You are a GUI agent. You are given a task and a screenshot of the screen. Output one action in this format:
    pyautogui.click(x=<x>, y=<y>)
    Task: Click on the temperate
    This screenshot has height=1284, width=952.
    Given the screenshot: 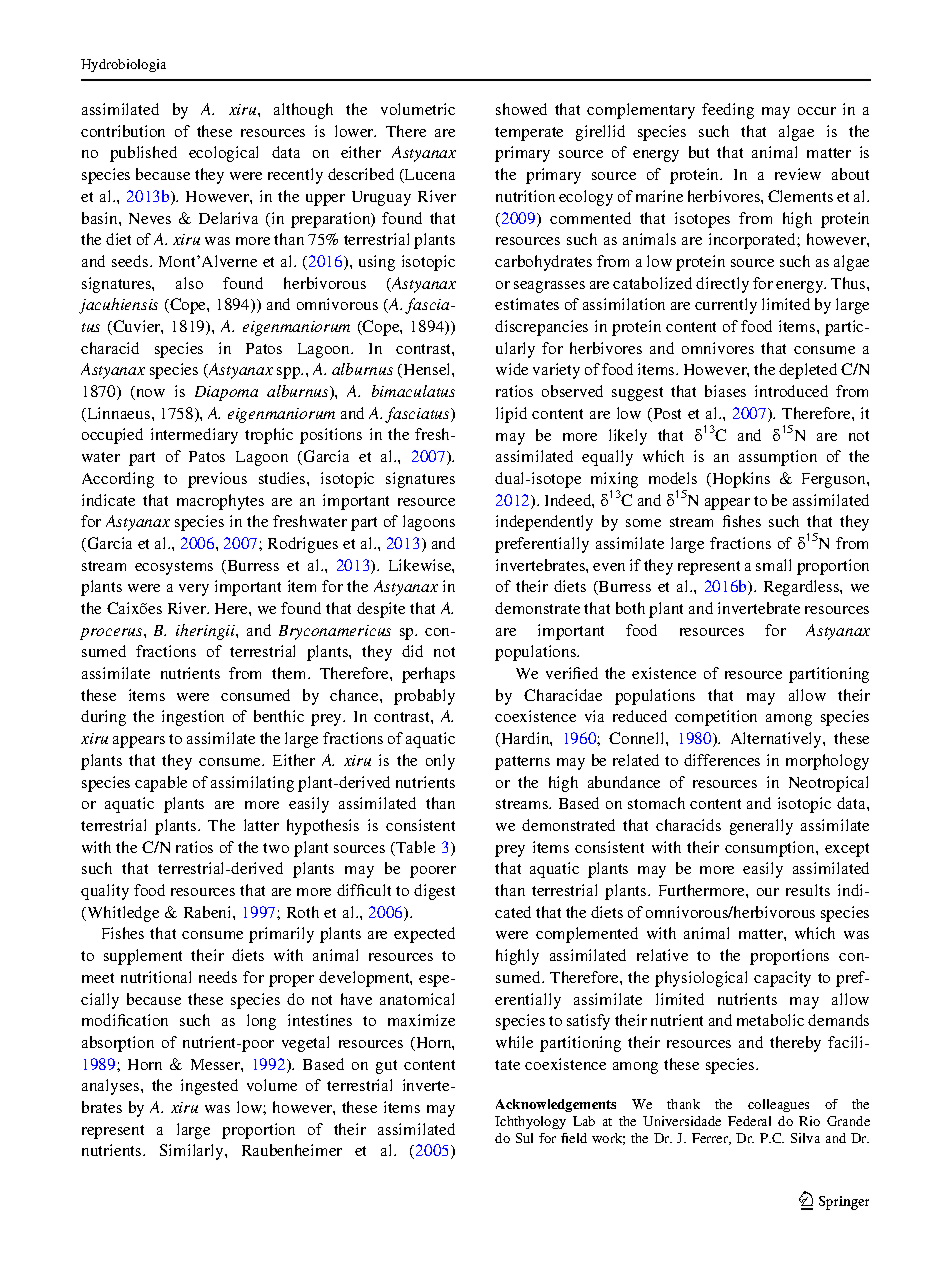 What is the action you would take?
    pyautogui.click(x=529, y=134)
